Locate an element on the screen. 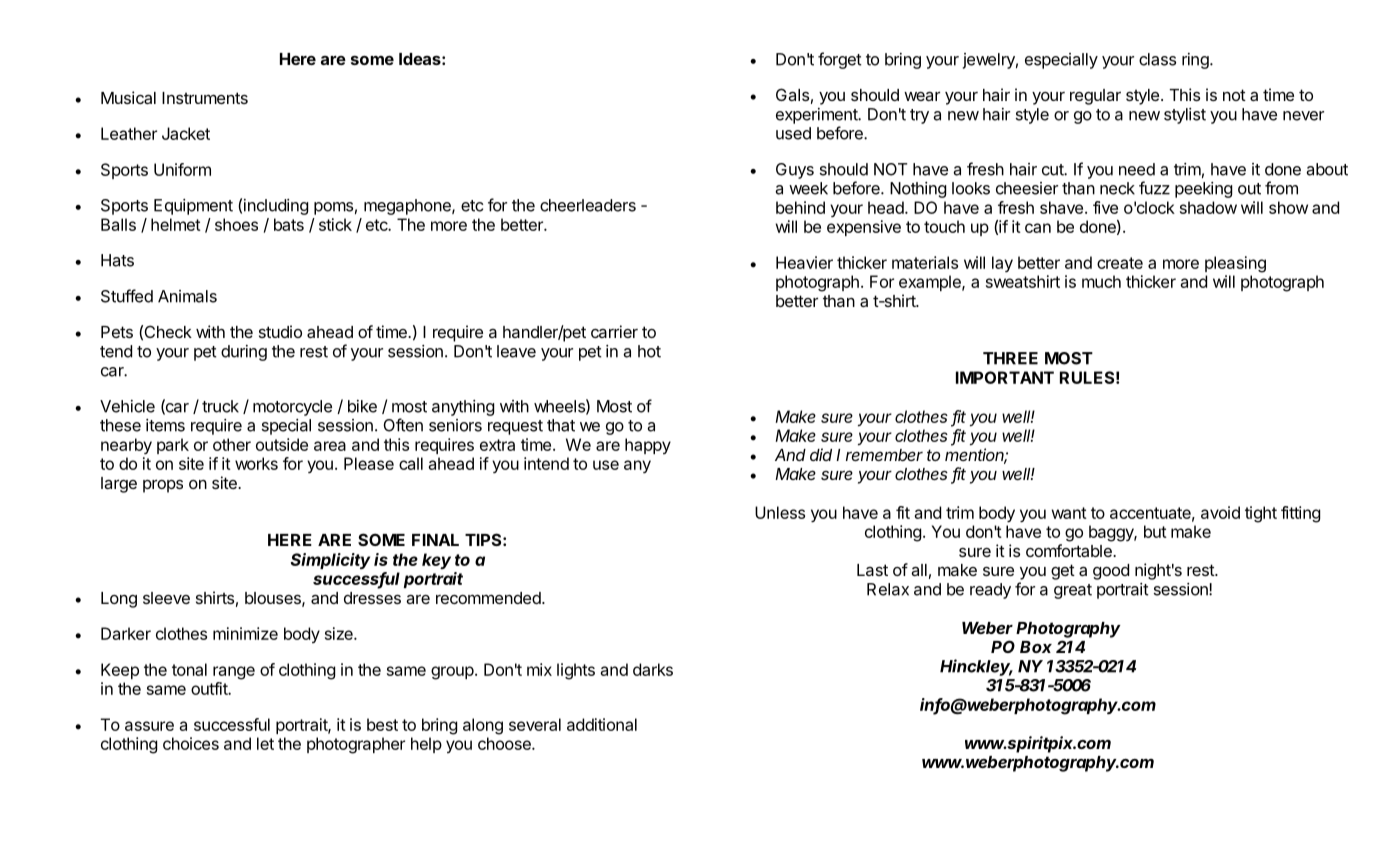  much is located at coordinates (1101, 281).
